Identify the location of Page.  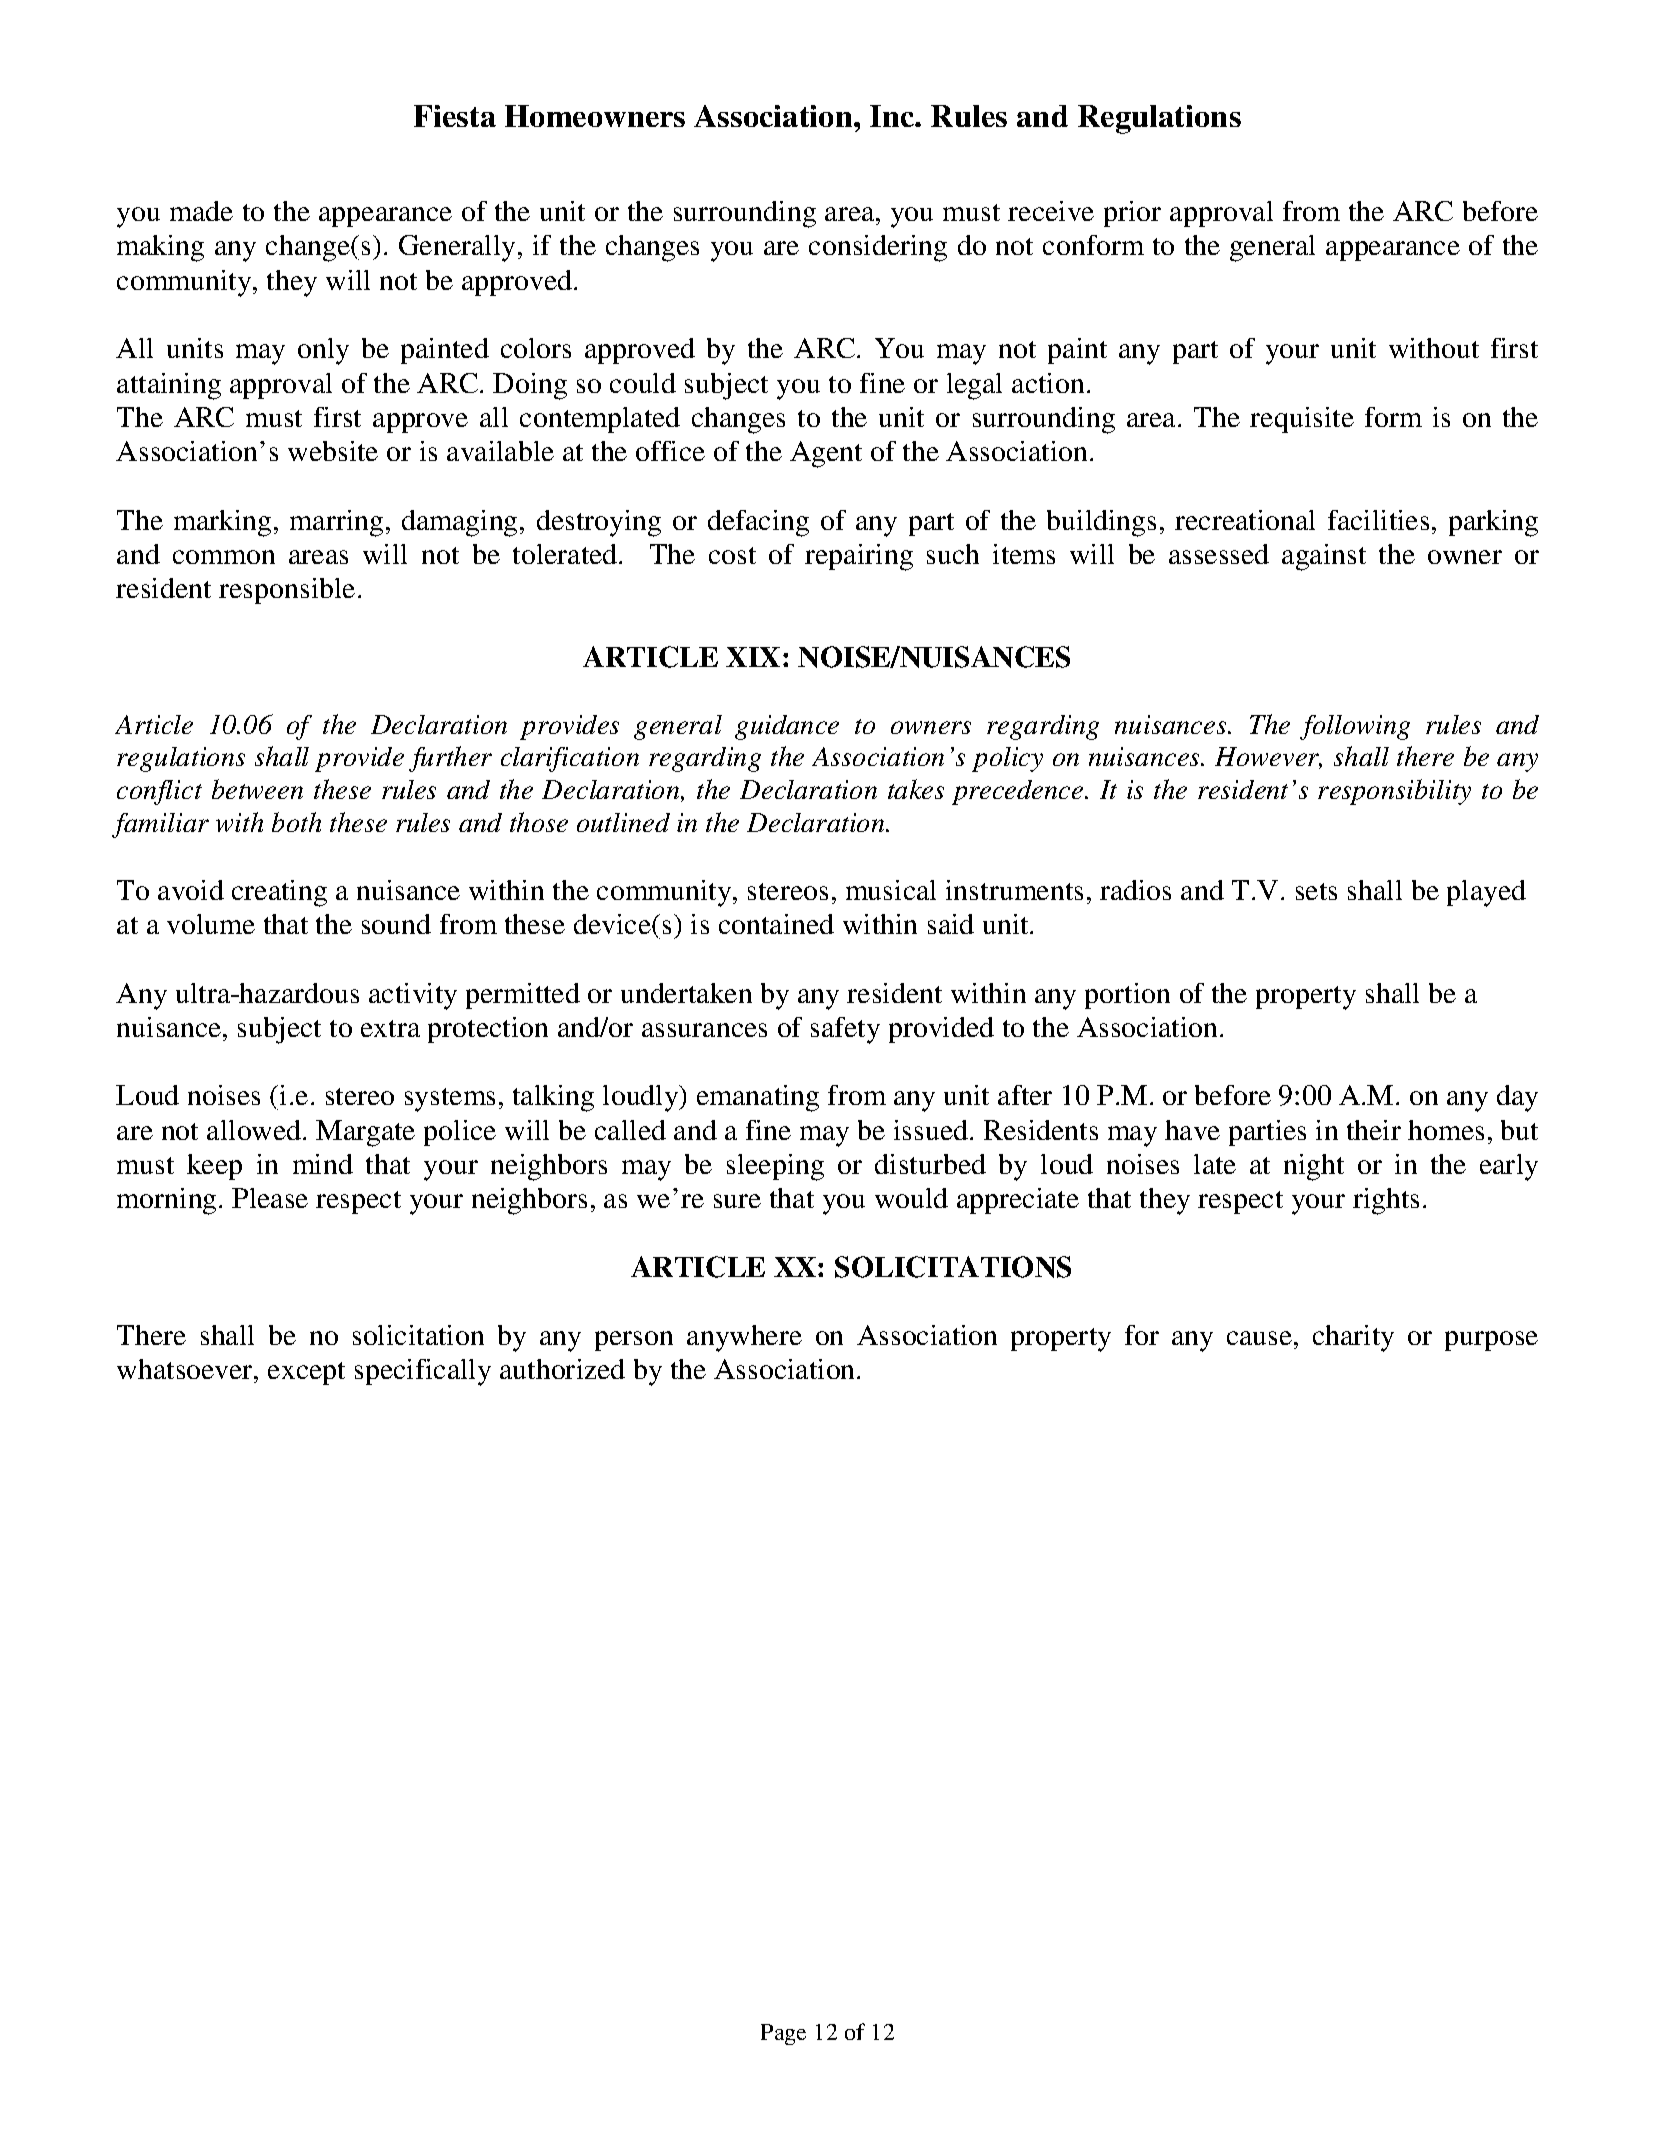
(783, 2034).
